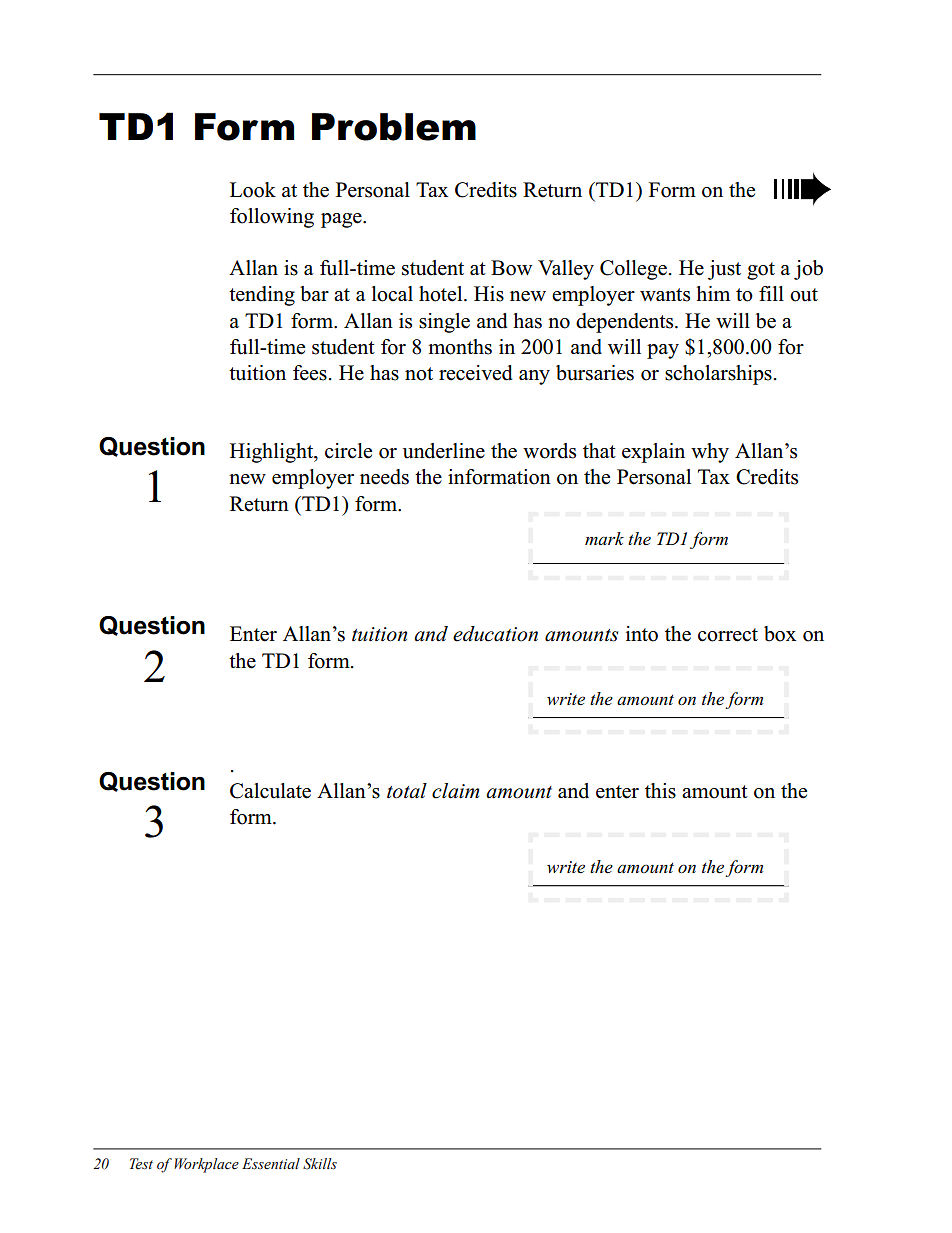 This document has height=1233, width=952. Describe the element at coordinates (270, 791) in the document. I see `Calculate` at that location.
